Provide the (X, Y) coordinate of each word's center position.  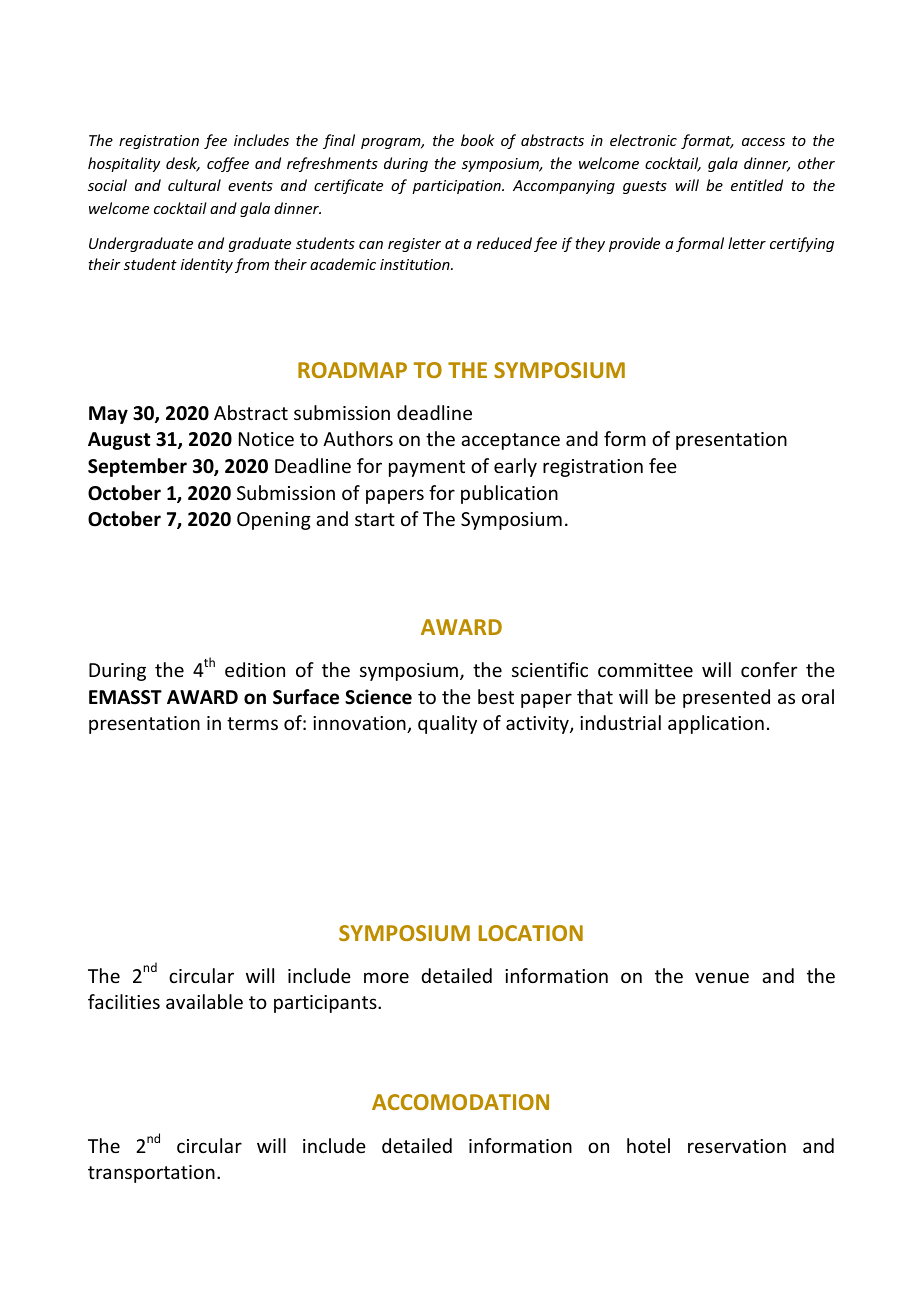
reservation (737, 1146)
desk (183, 164)
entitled (757, 185)
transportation (151, 1174)
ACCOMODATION (460, 1102)
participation (457, 187)
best (496, 696)
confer (769, 669)
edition (255, 669)
